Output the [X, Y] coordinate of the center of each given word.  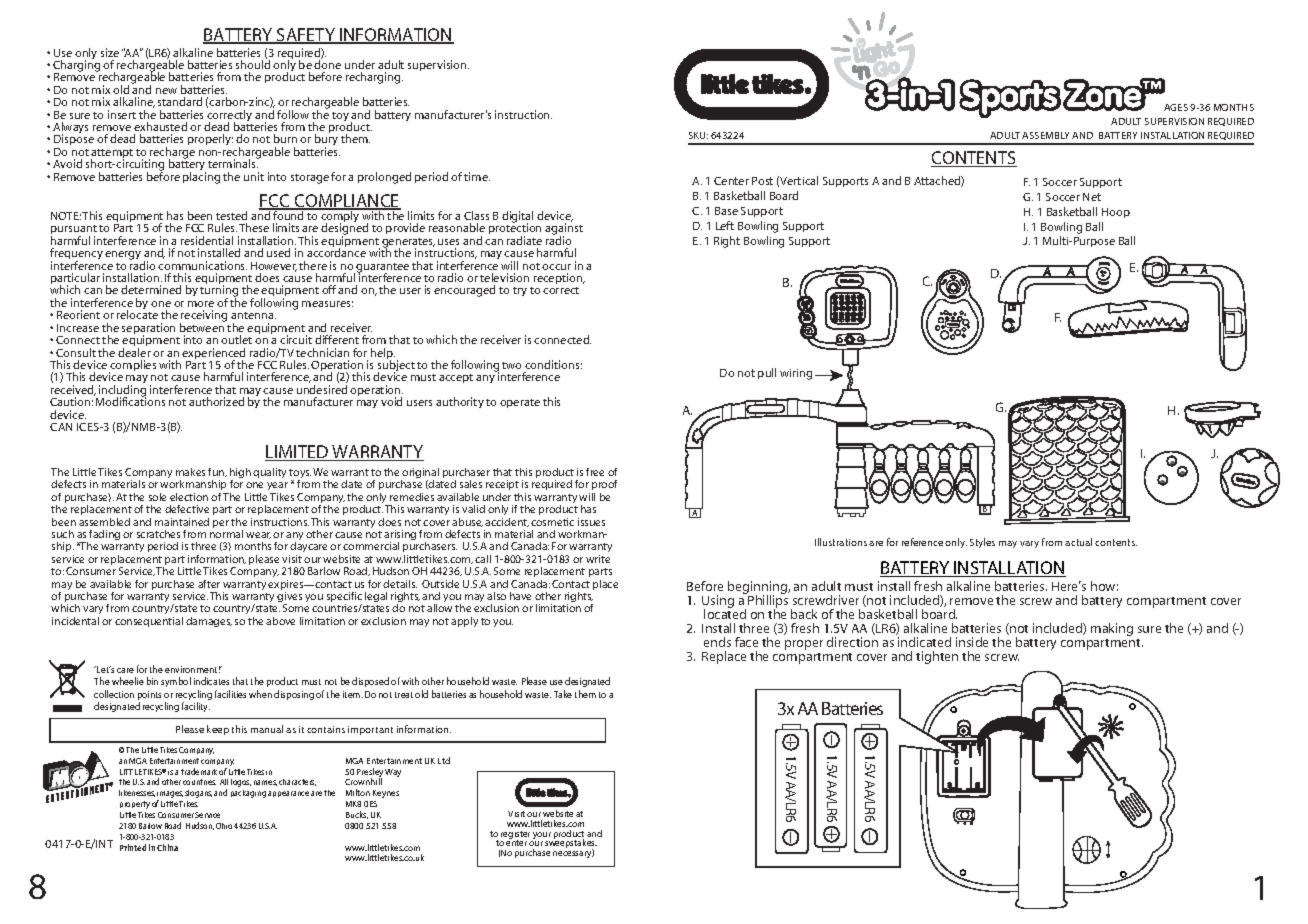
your [542, 837]
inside [972, 642]
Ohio [224, 826]
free [595, 472]
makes [190, 472]
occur [556, 267]
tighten [937, 657]
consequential [149, 622]
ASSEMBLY [1045, 135]
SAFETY [306, 36]
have [520, 596]
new [166, 91]
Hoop [1116, 213]
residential [207, 240]
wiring [796, 374]
